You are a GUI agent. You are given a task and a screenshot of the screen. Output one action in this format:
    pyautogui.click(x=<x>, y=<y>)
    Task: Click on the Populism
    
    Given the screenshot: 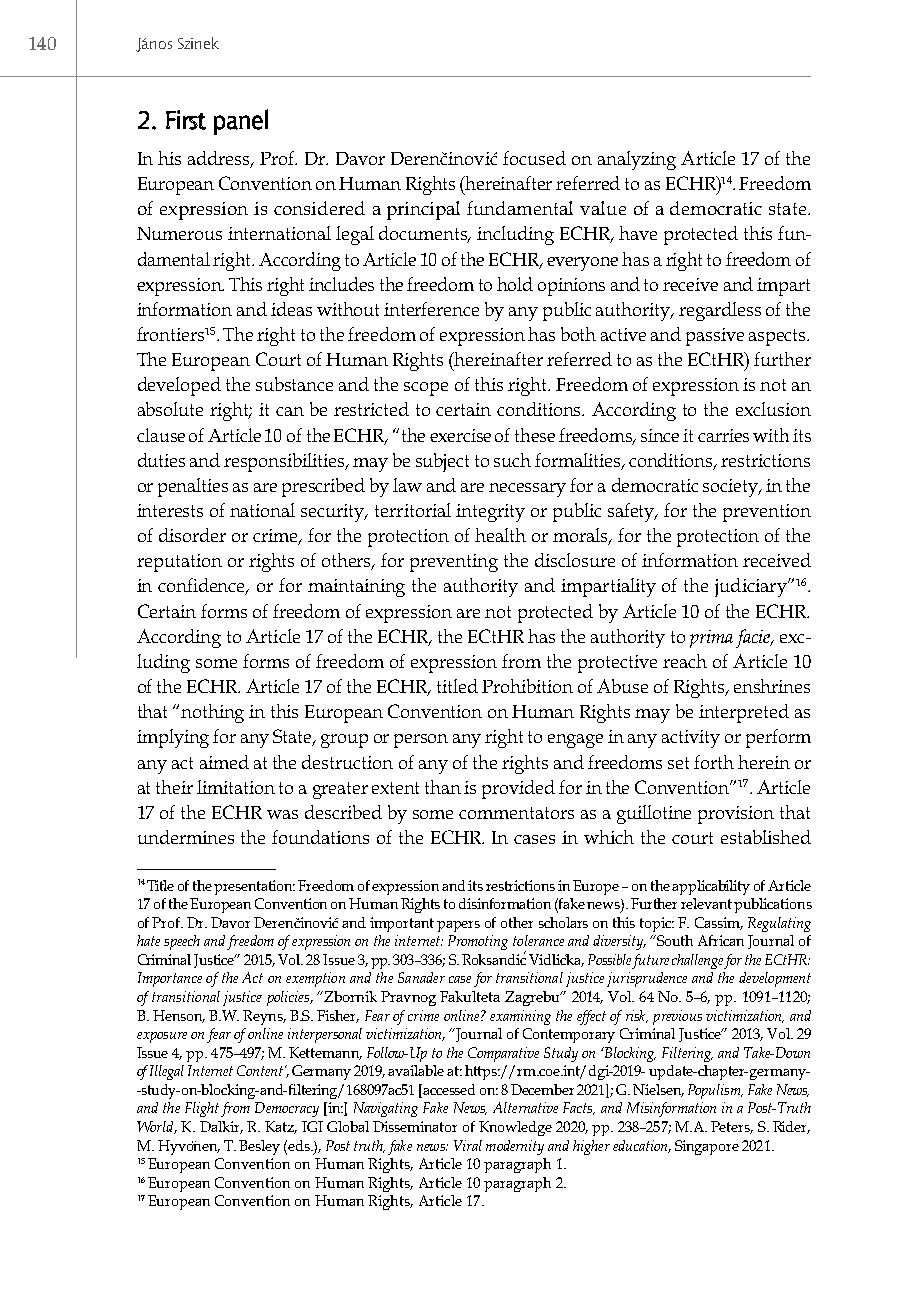 What is the action you would take?
    pyautogui.click(x=715, y=1091)
